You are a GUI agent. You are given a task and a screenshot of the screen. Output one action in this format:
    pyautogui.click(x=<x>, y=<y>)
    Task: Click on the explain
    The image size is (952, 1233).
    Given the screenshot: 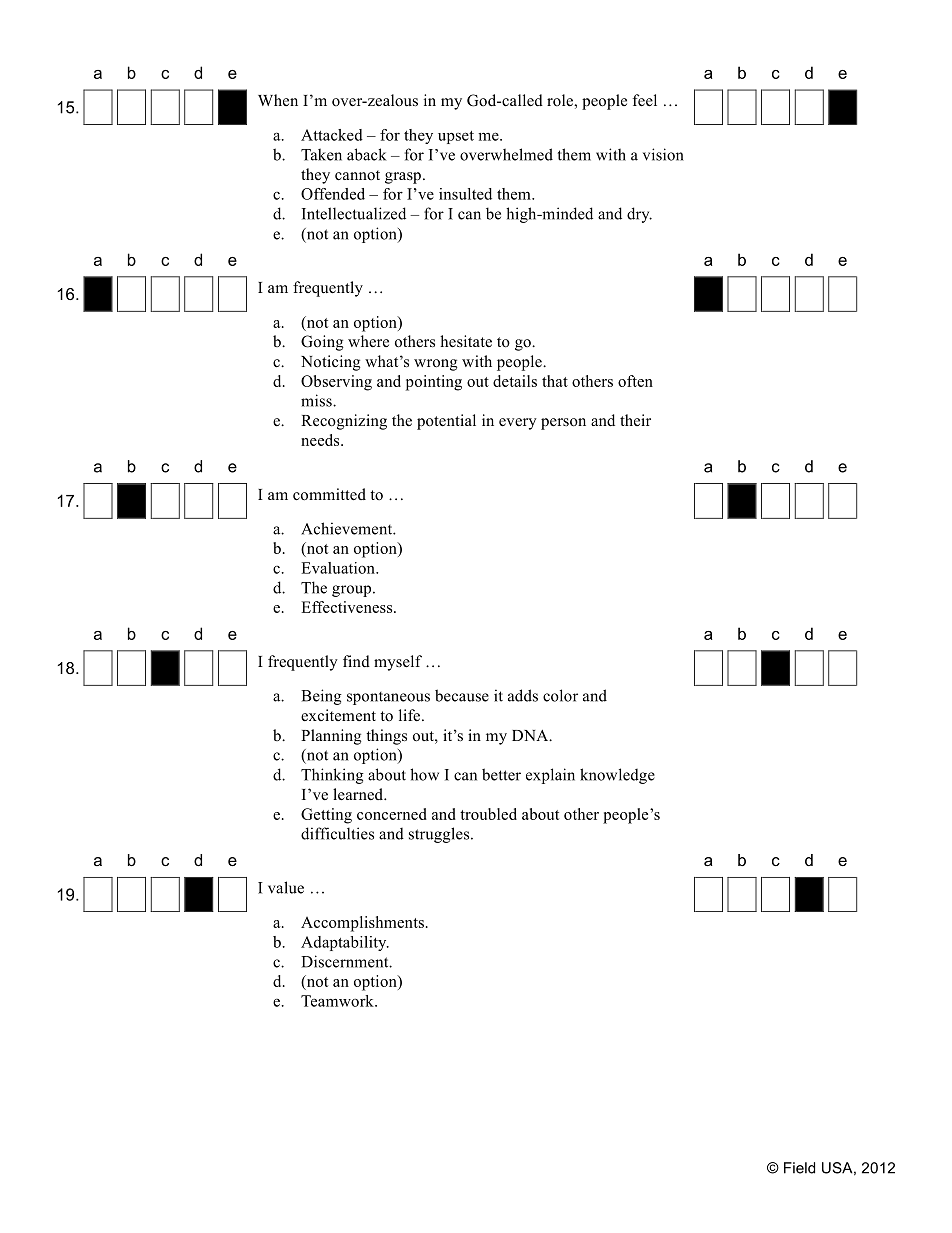 What is the action you would take?
    pyautogui.click(x=550, y=776)
